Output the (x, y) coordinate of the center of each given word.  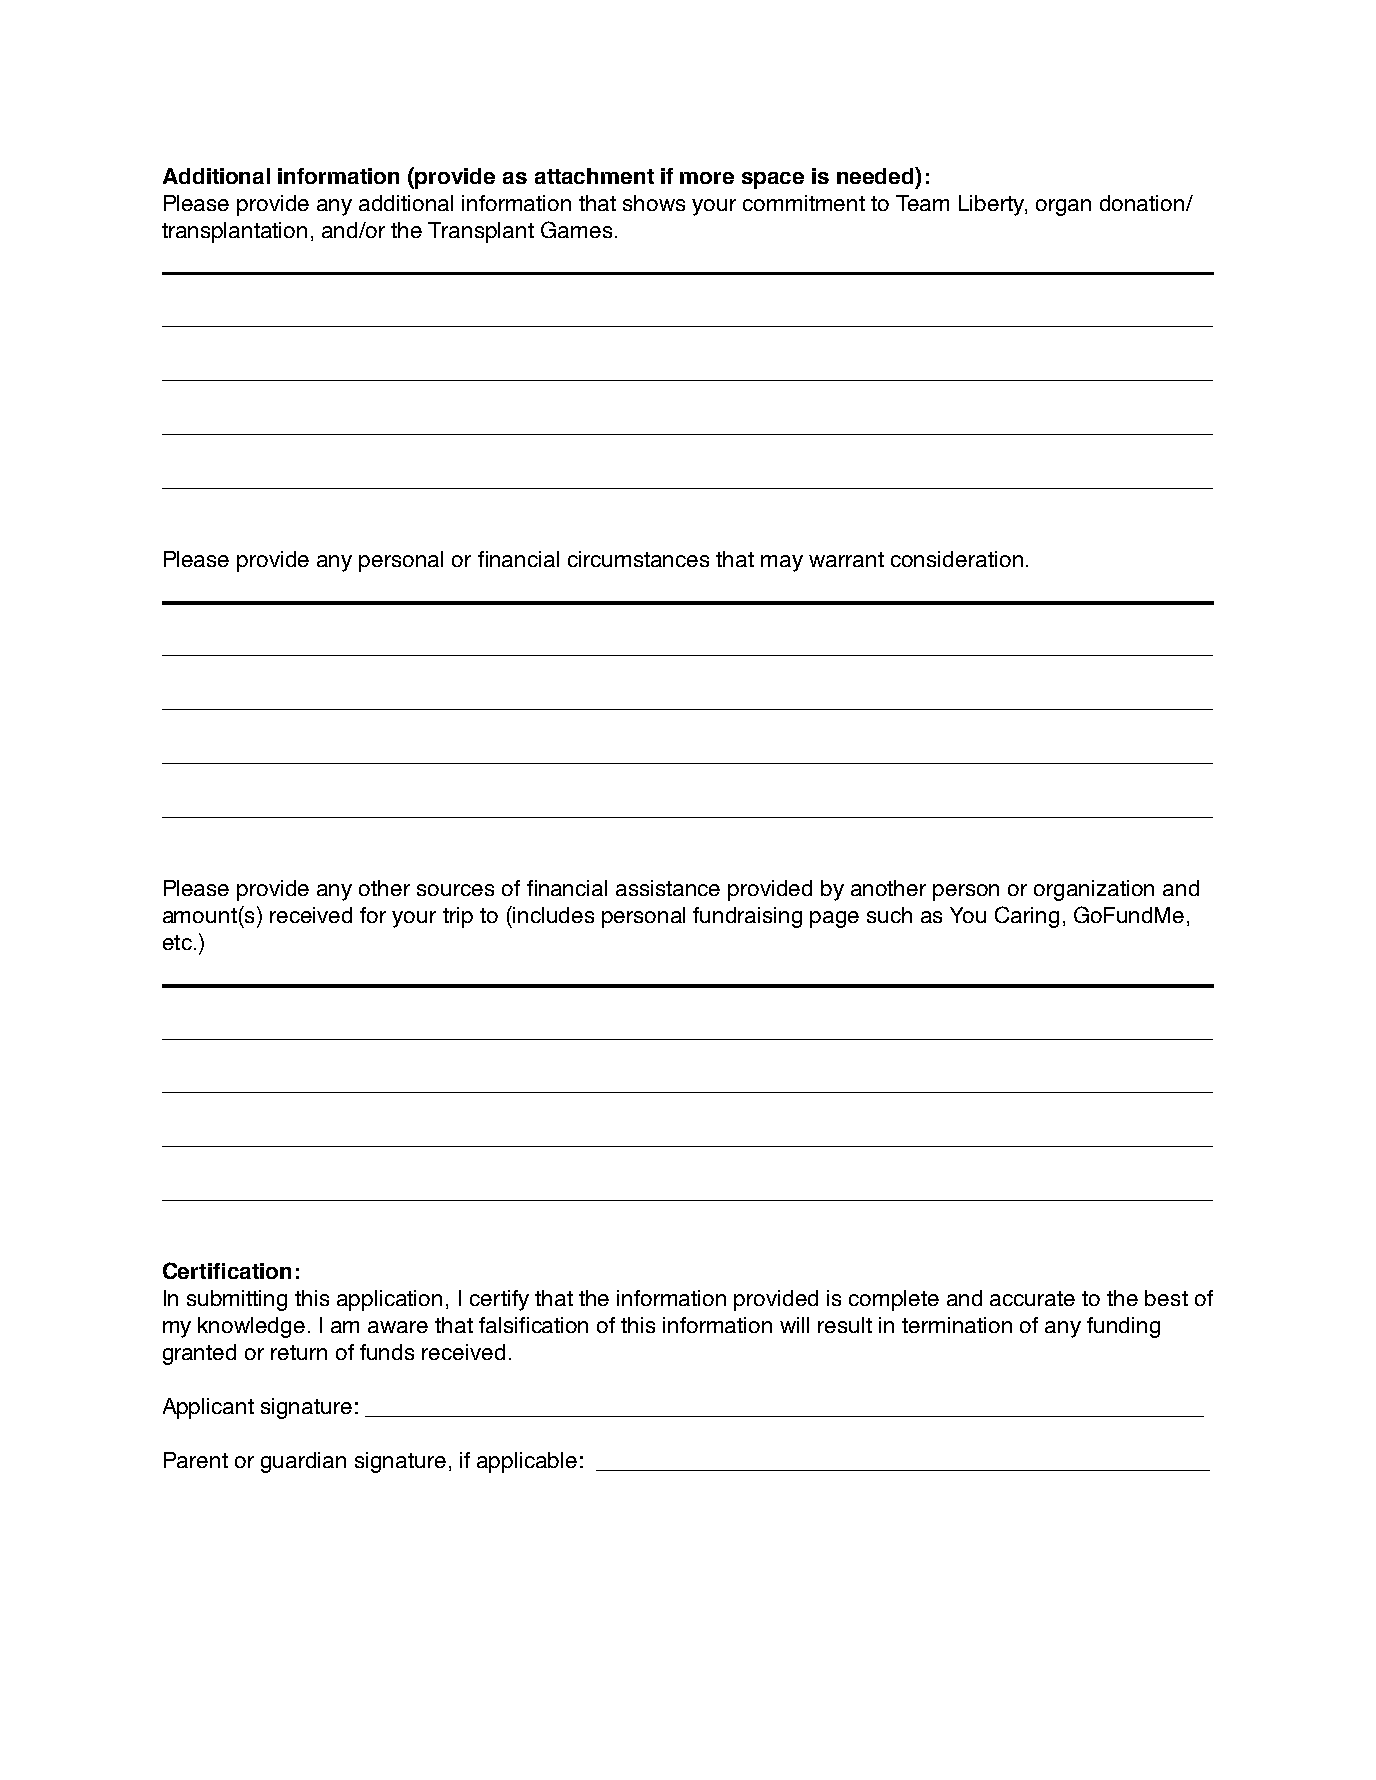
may (782, 563)
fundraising (747, 917)
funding (1123, 1327)
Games (576, 229)
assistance (668, 888)
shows (654, 203)
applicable (527, 1462)
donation (1143, 203)
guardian (303, 1462)
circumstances (638, 559)
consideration (957, 559)
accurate (1032, 1298)
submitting (237, 1300)
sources (455, 890)
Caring (1027, 917)
